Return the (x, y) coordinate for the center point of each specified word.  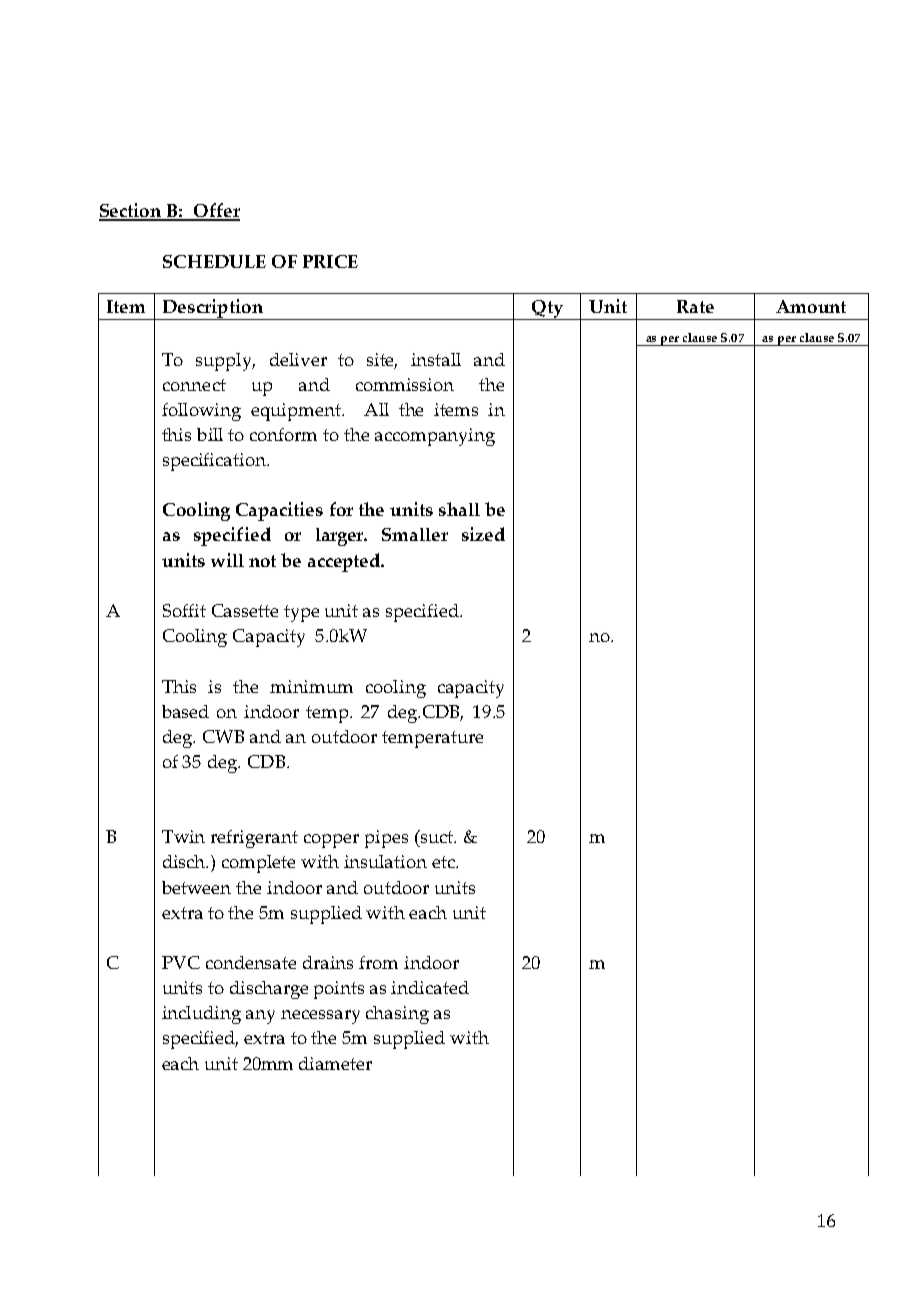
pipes (386, 839)
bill (210, 434)
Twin (183, 836)
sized (483, 534)
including (201, 1015)
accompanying (435, 437)
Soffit (184, 610)
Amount (811, 306)
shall (459, 509)
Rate (695, 306)
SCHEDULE (214, 261)
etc (444, 862)
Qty (548, 310)
